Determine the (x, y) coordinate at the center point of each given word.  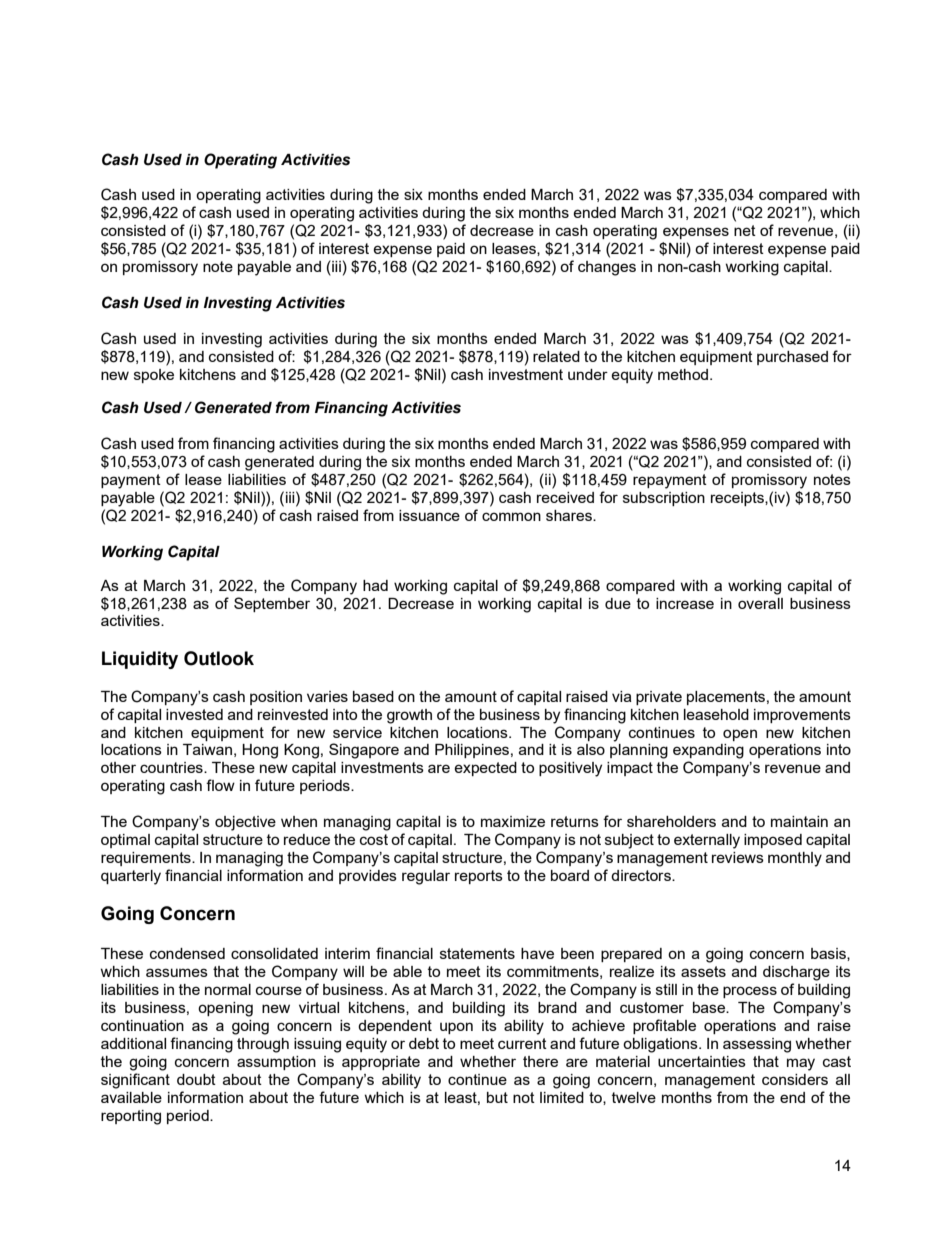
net (745, 230)
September (272, 604)
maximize (513, 821)
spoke (154, 376)
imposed (773, 841)
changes (607, 268)
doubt (196, 1079)
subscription (664, 499)
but (497, 1097)
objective (245, 823)
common (511, 516)
